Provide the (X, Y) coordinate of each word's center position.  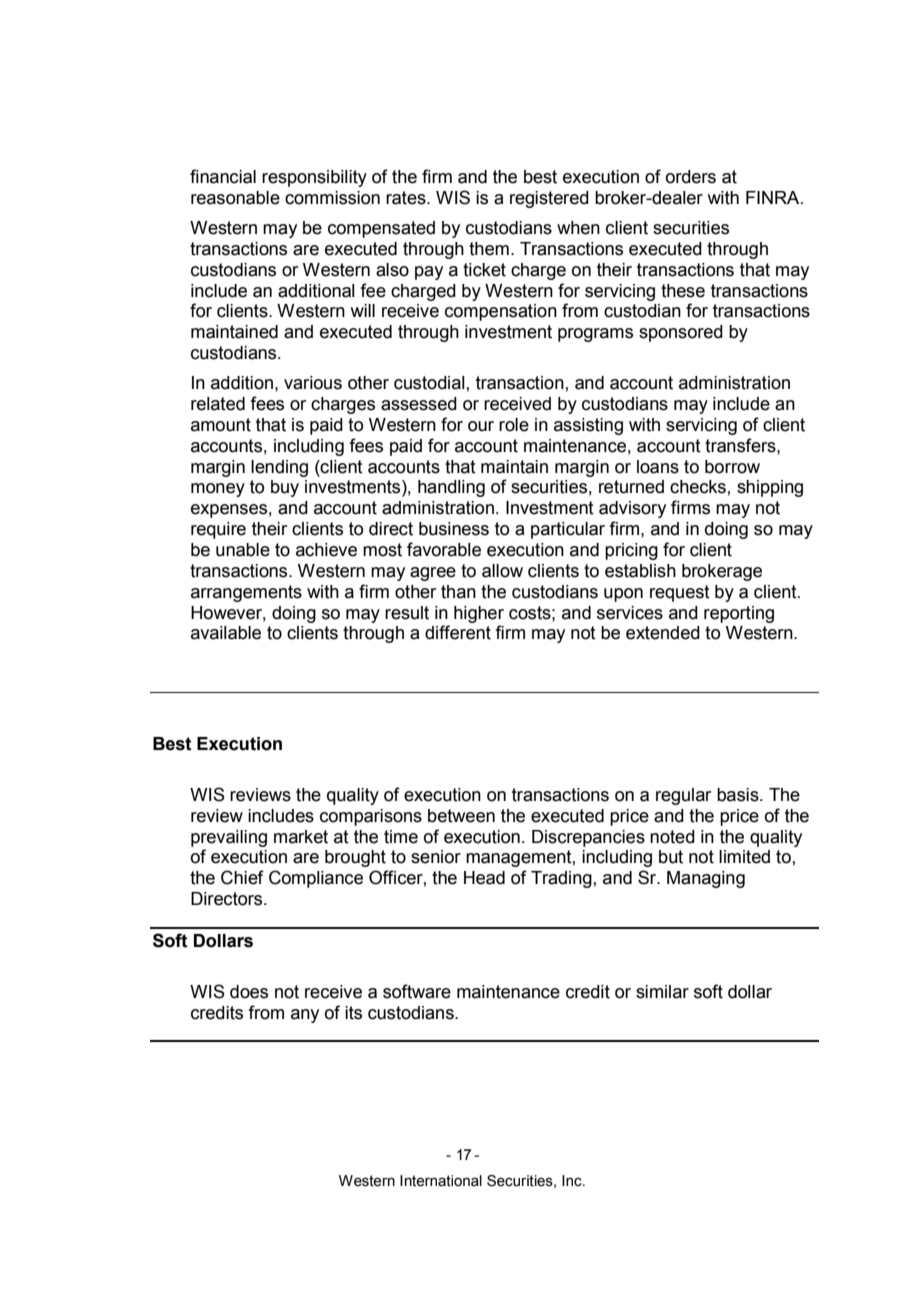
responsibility (314, 178)
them (489, 249)
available (226, 633)
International (441, 1181)
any (305, 1016)
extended (663, 633)
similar (662, 992)
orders (691, 177)
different (458, 632)
